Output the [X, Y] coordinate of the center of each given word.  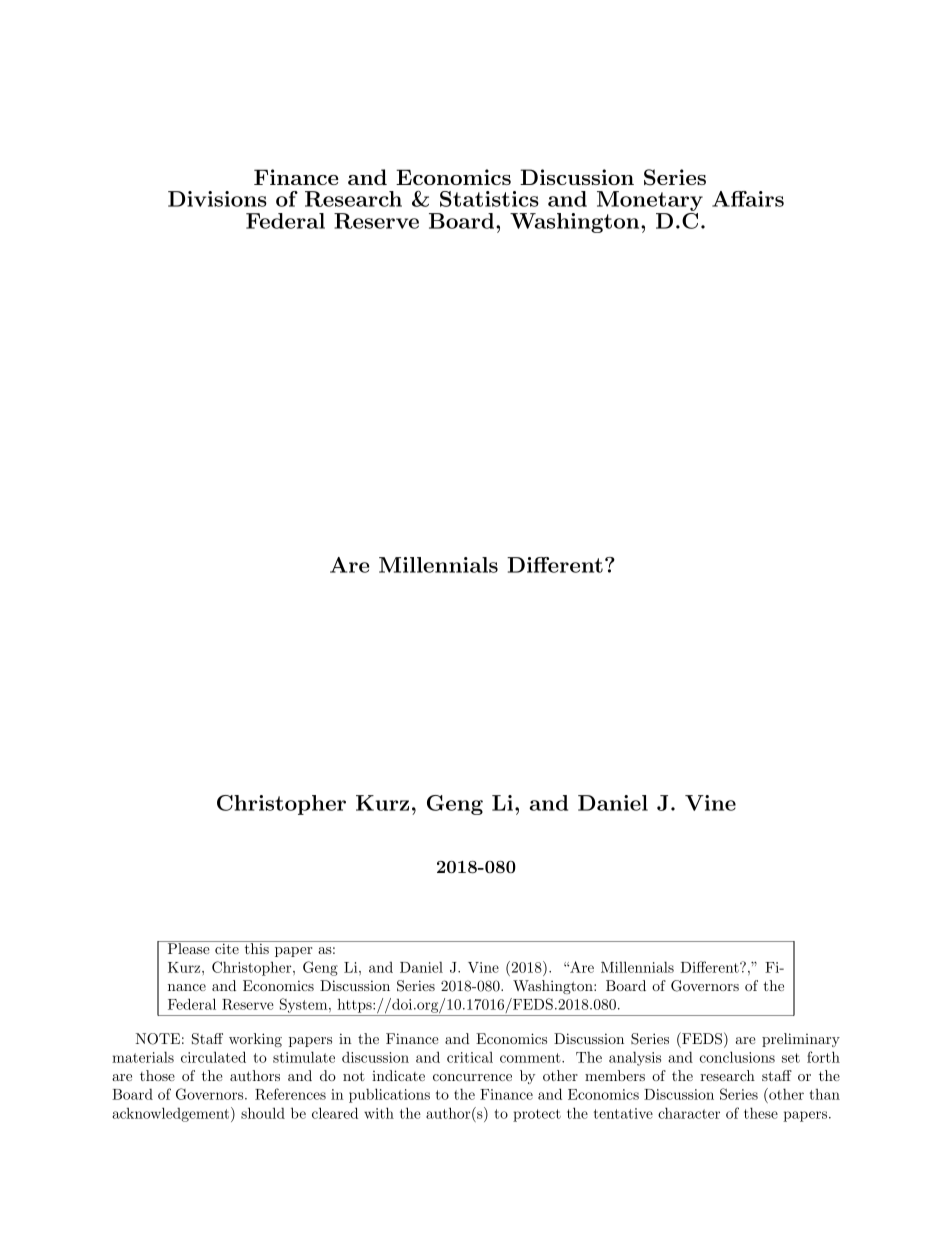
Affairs [748, 199]
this [256, 947]
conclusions [737, 1057]
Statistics [489, 199]
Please [188, 947]
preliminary [801, 1040]
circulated [213, 1057]
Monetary [650, 202]
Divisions [217, 199]
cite [227, 947]
